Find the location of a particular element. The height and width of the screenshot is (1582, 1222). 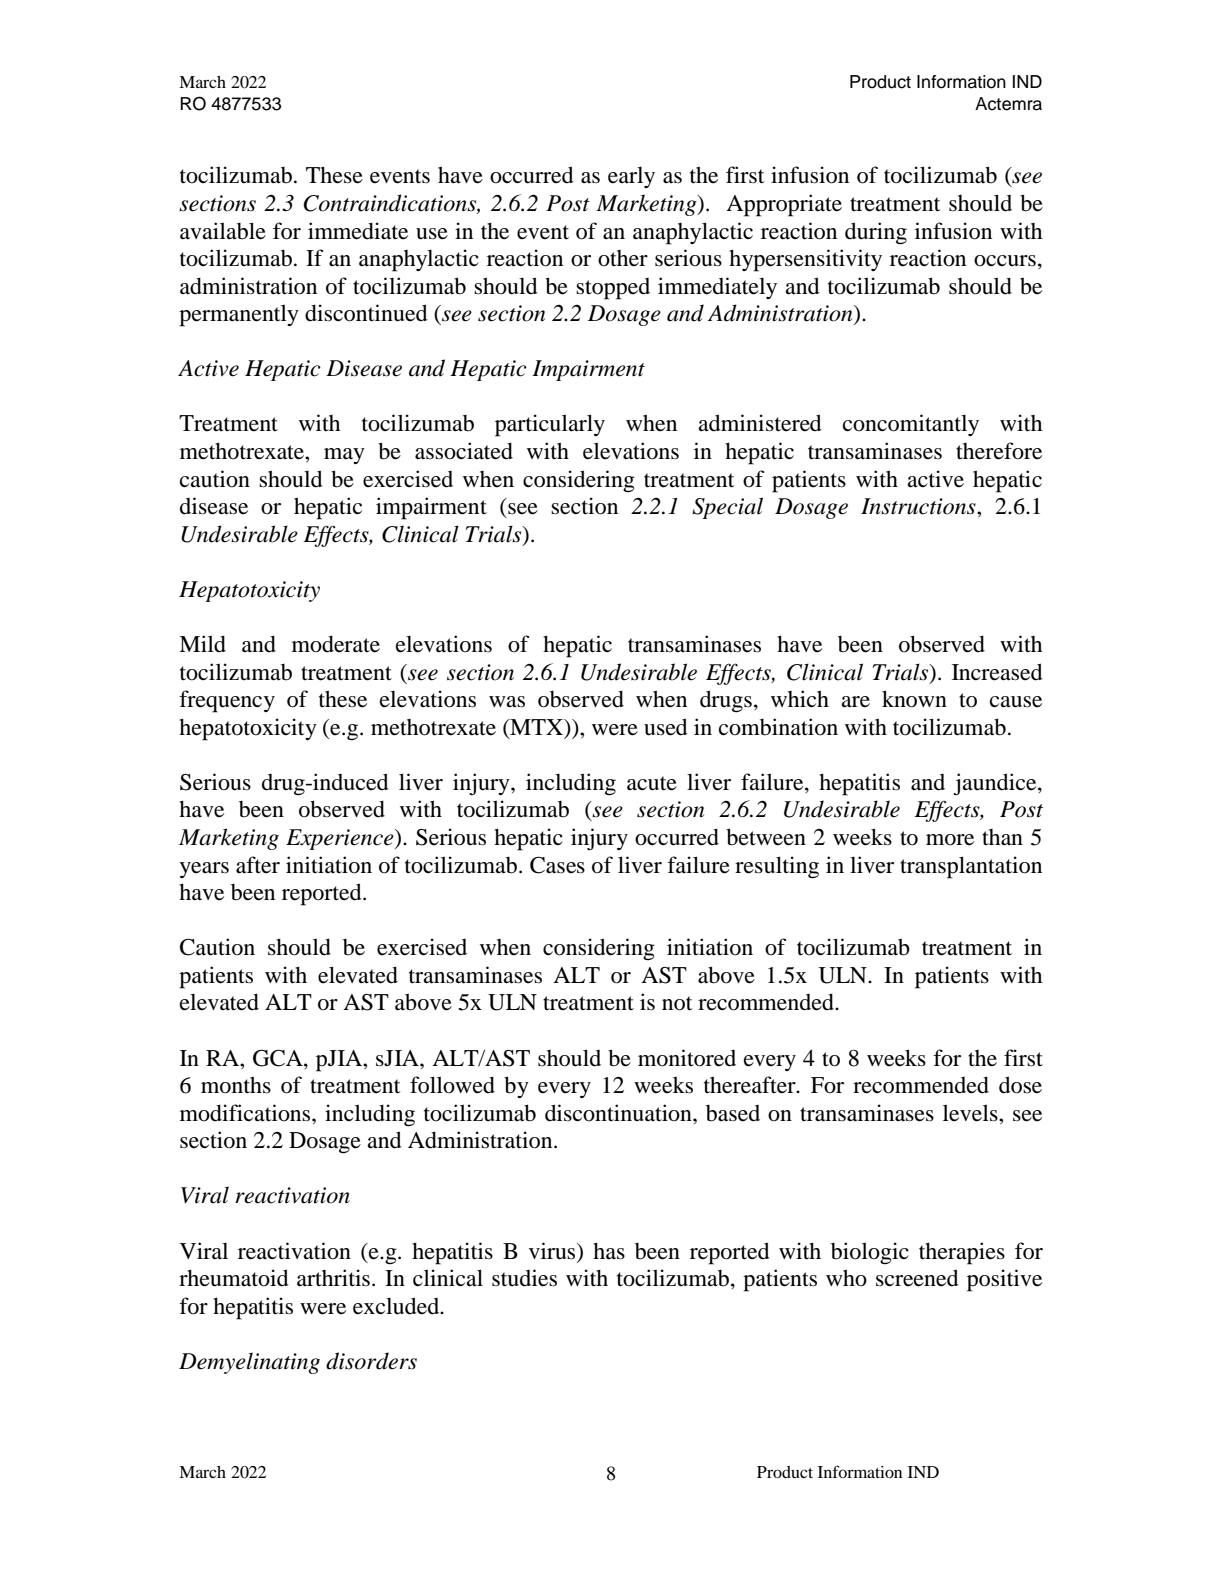

monitored is located at coordinates (687, 1058).
